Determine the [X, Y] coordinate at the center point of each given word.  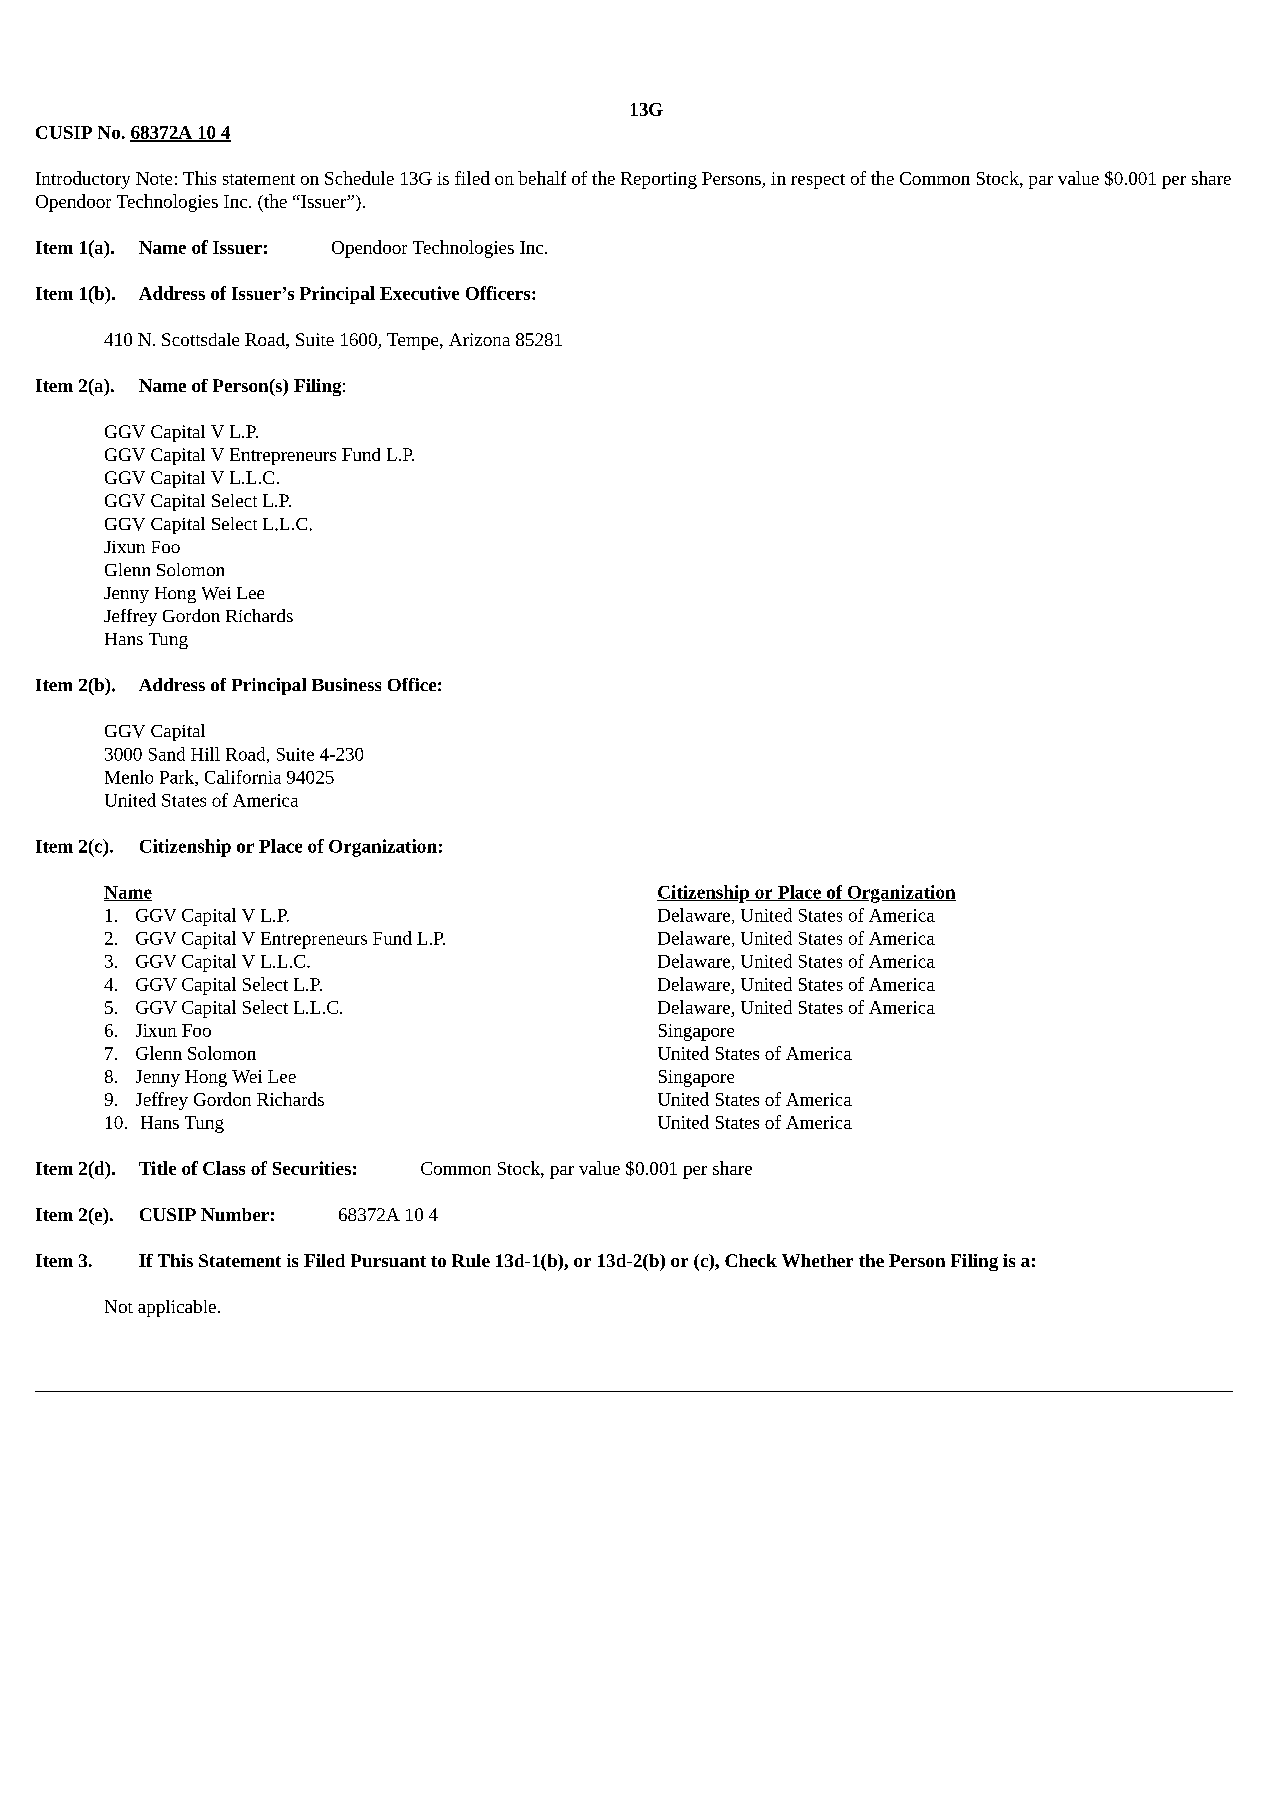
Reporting [659, 180]
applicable [177, 1308]
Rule [471, 1260]
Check [751, 1260]
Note [154, 178]
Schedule [359, 178]
